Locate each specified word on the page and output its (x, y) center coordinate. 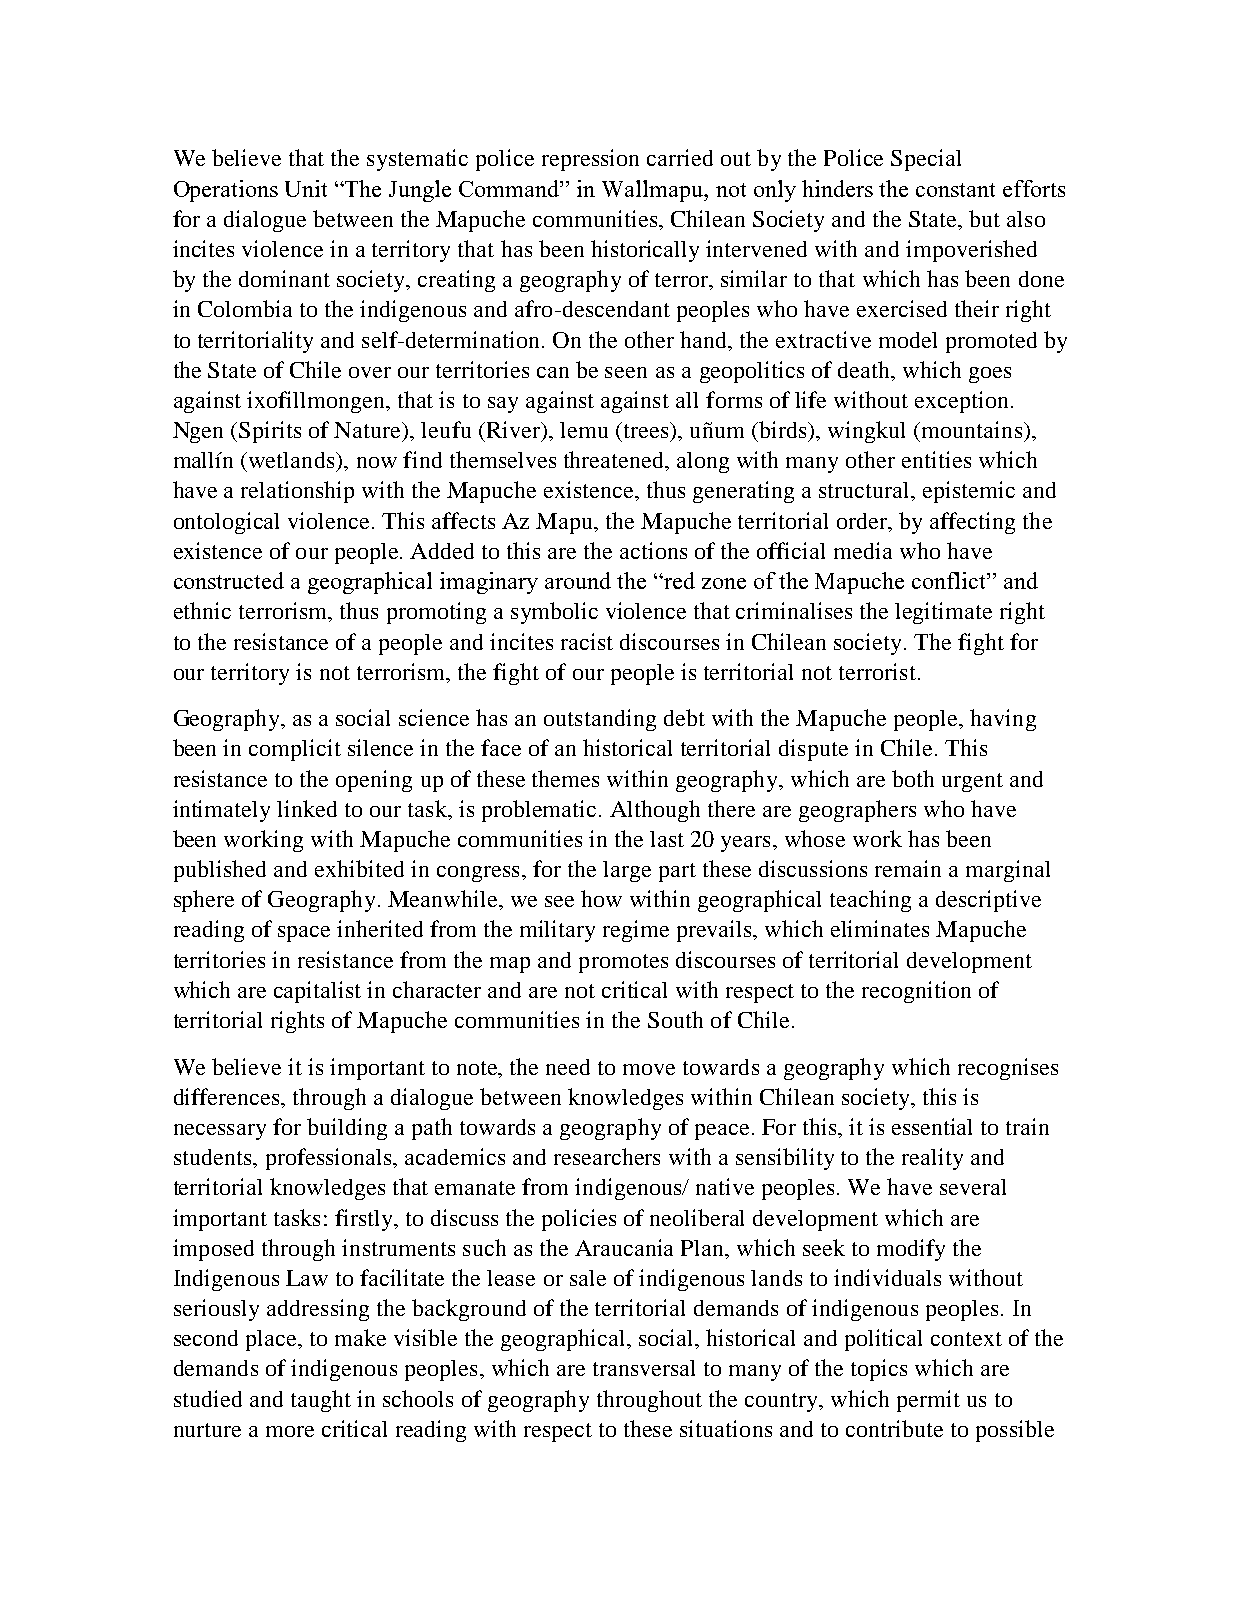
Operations (226, 191)
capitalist (317, 992)
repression (590, 160)
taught (321, 1401)
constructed (229, 580)
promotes (623, 963)
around (578, 580)
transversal (644, 1368)
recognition (916, 992)
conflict (950, 580)
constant (955, 190)
